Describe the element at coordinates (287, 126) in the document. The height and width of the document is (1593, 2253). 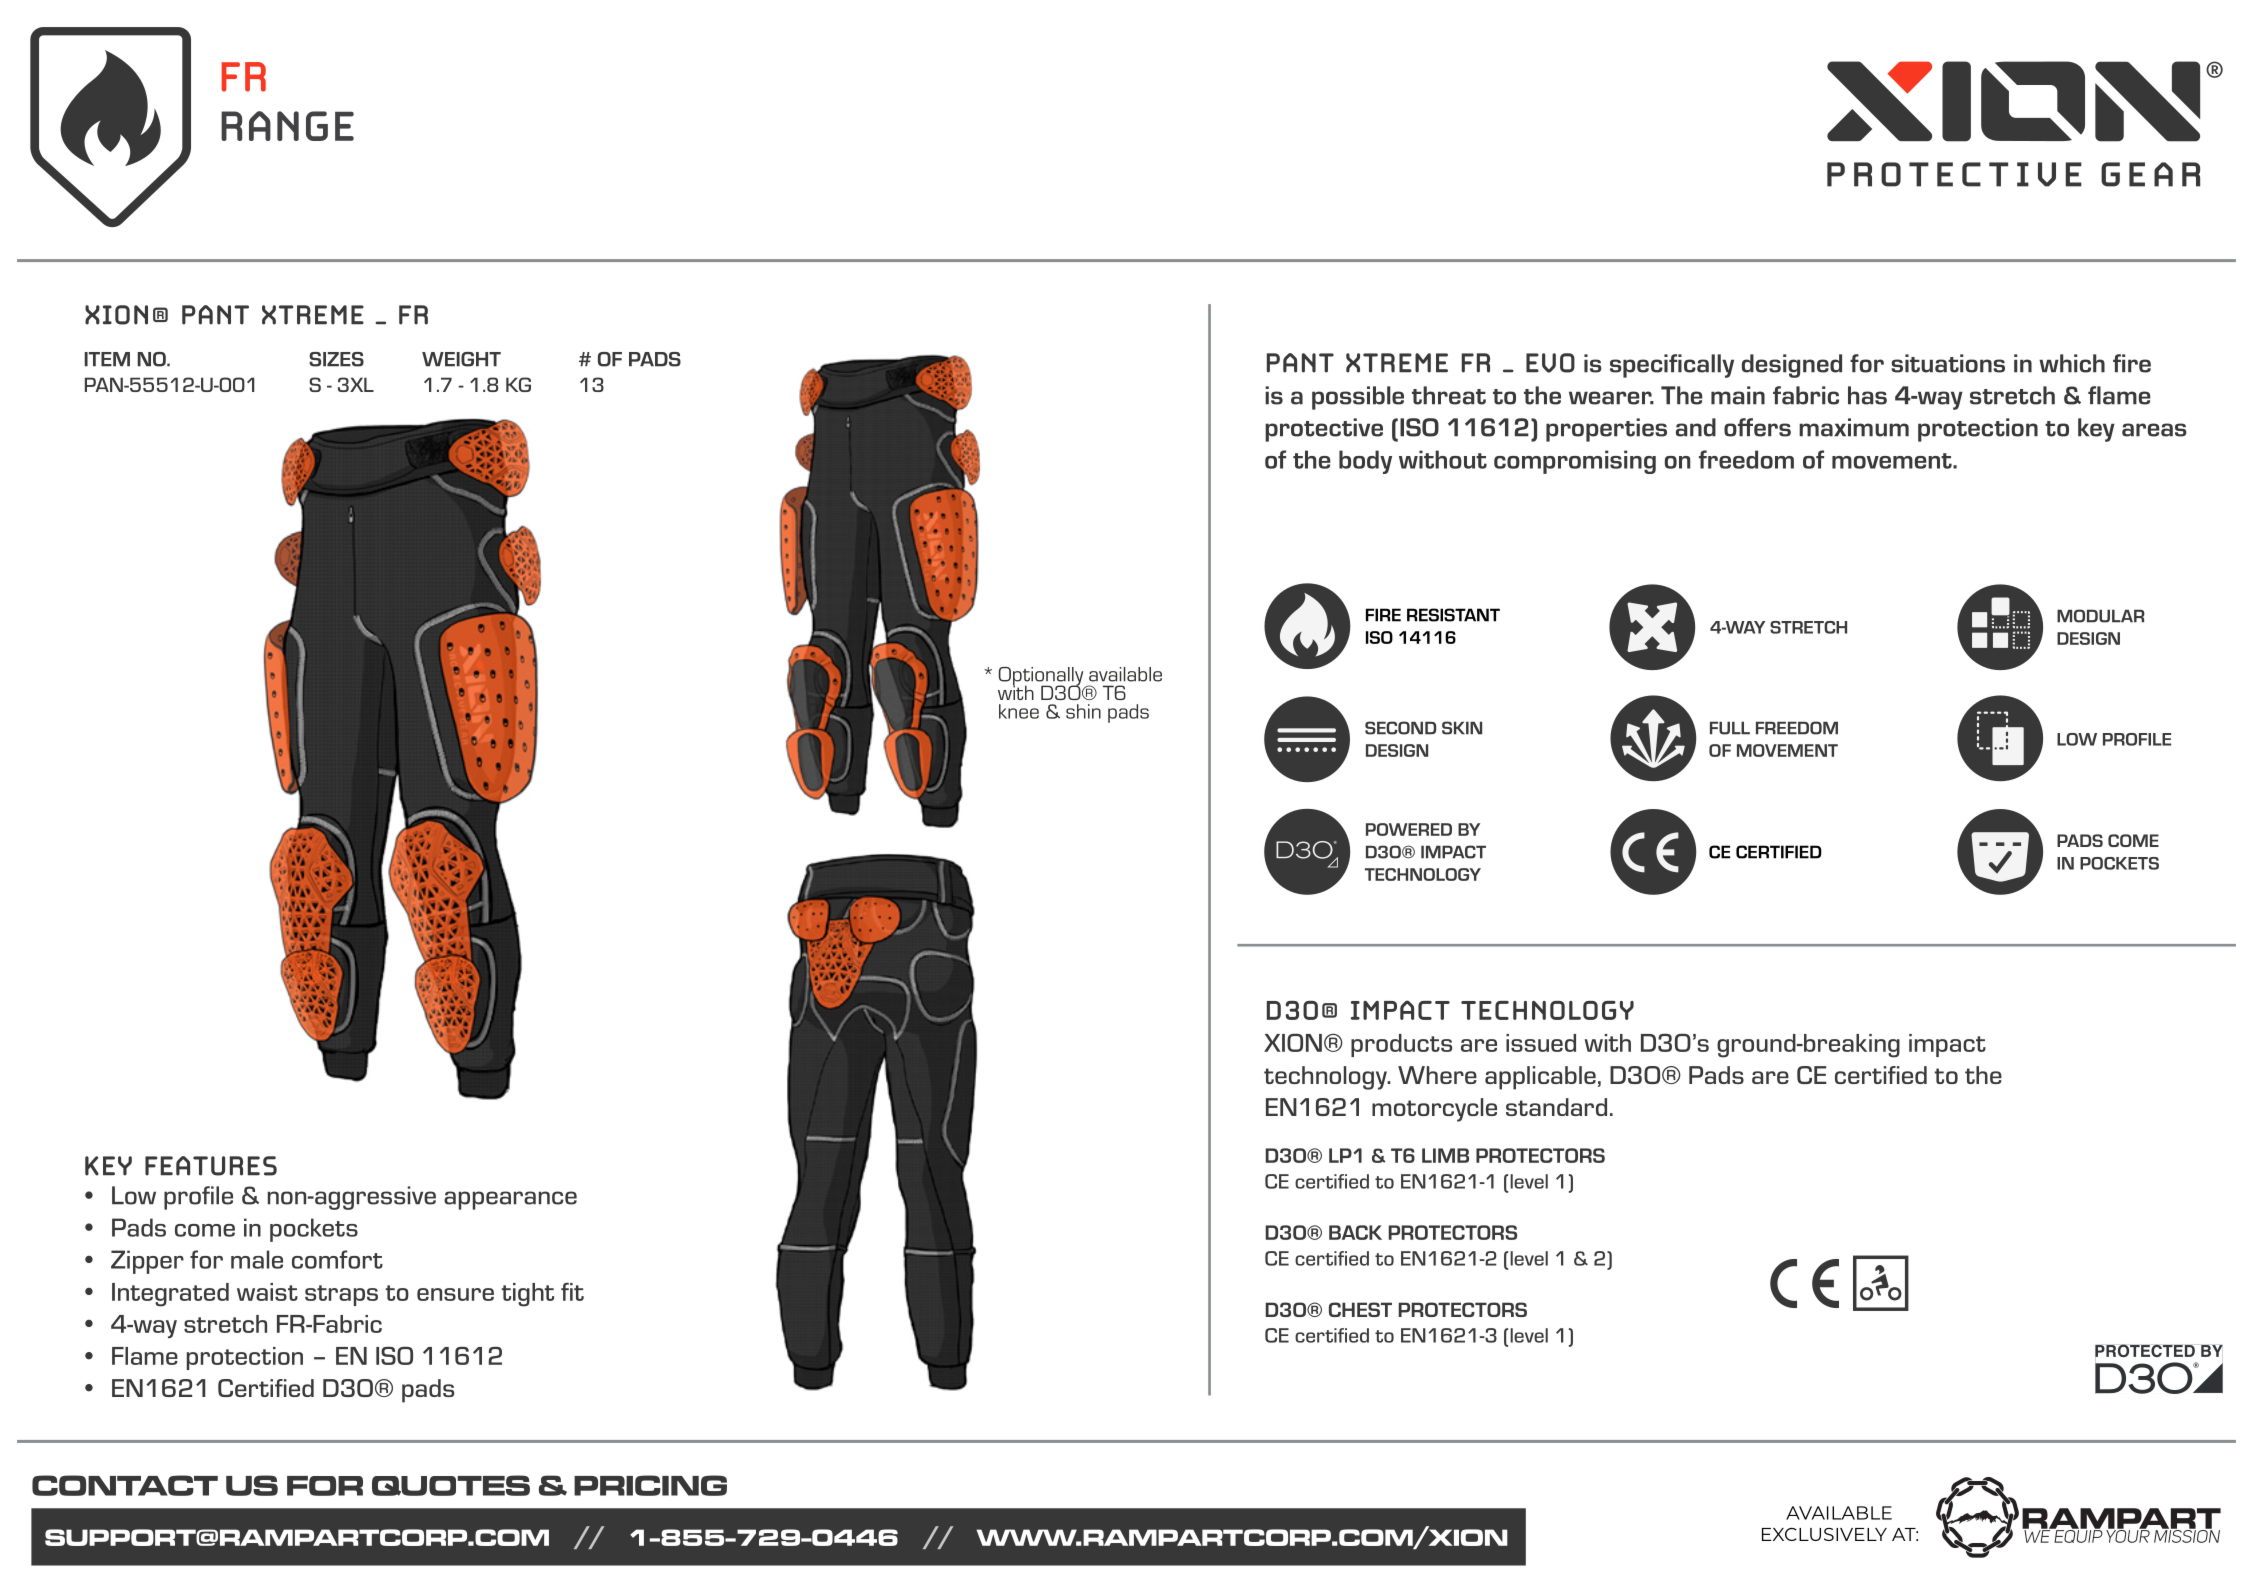
I see `RANGE` at that location.
